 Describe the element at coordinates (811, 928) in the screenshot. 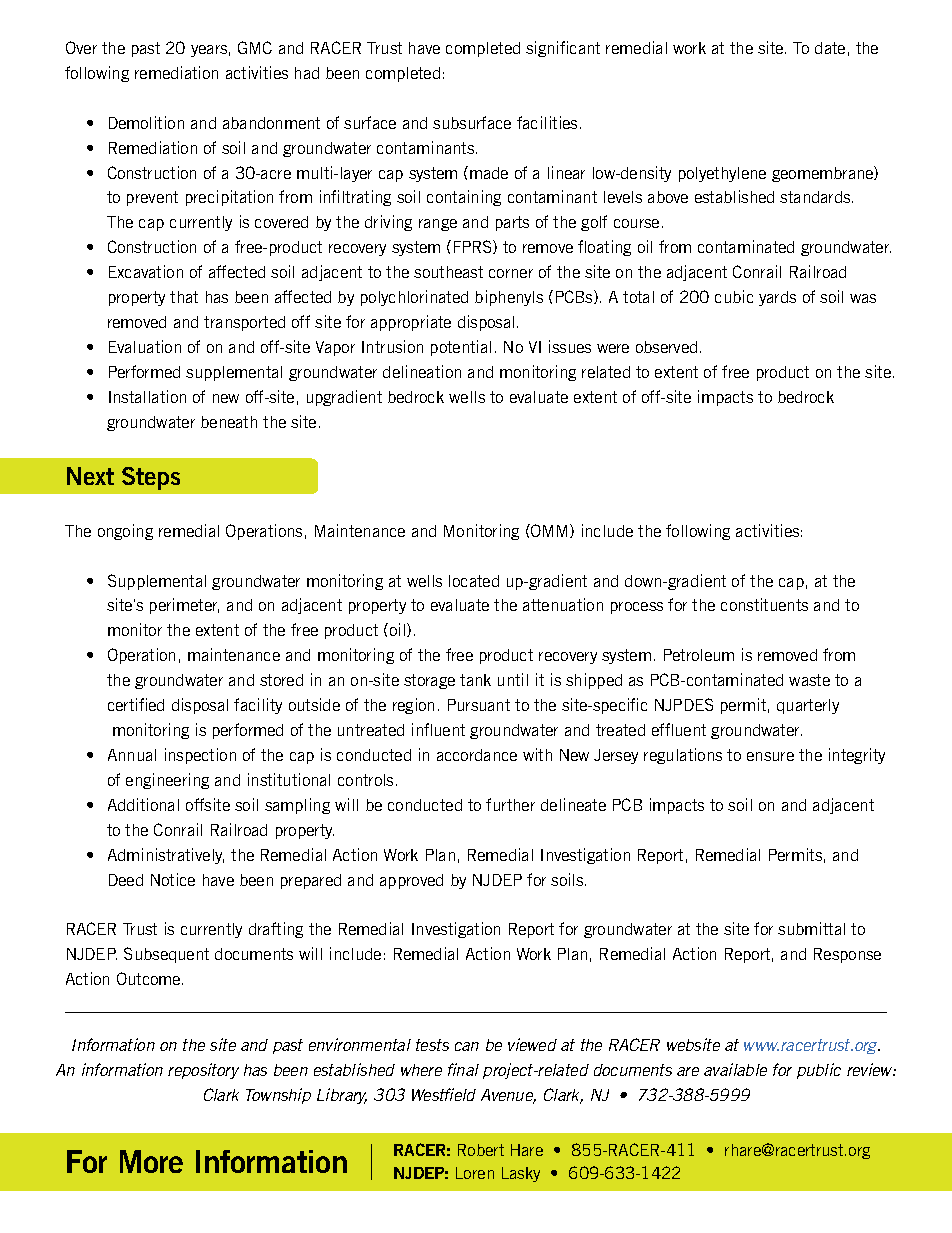

I see `submittal` at that location.
